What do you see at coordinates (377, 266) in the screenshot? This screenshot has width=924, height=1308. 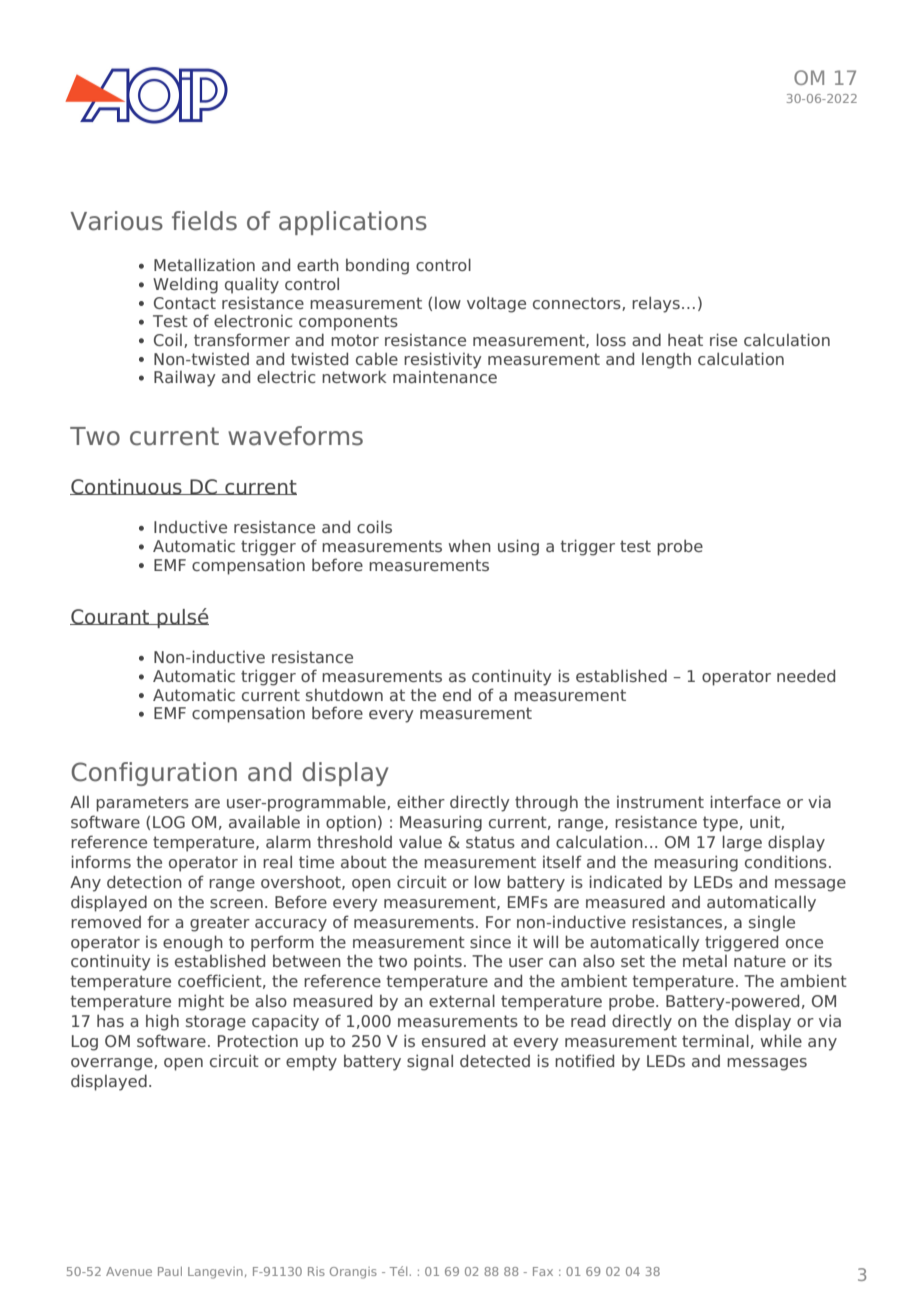 I see `bonding` at bounding box center [377, 266].
